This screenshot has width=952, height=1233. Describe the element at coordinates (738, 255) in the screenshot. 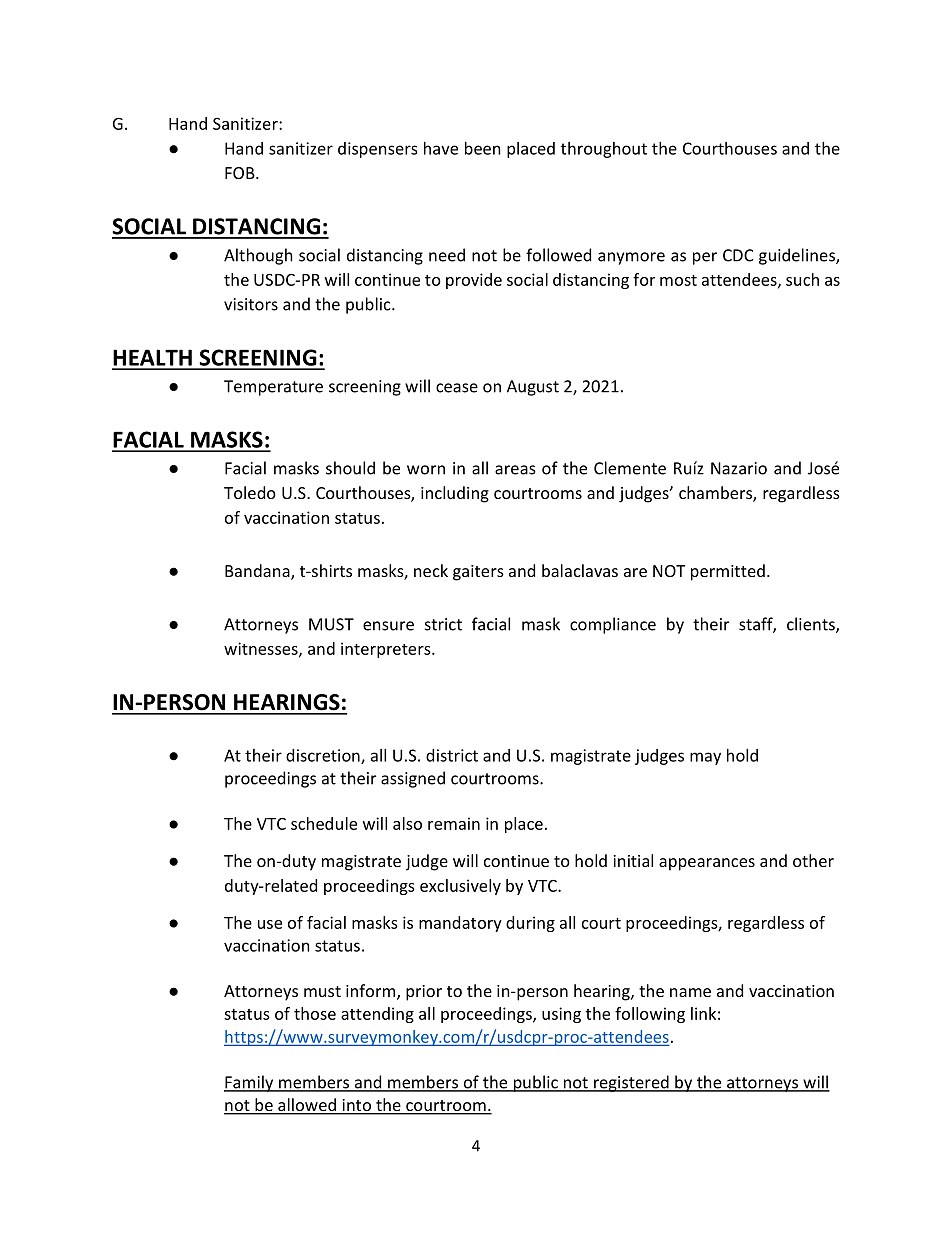

I see `CDC` at that location.
